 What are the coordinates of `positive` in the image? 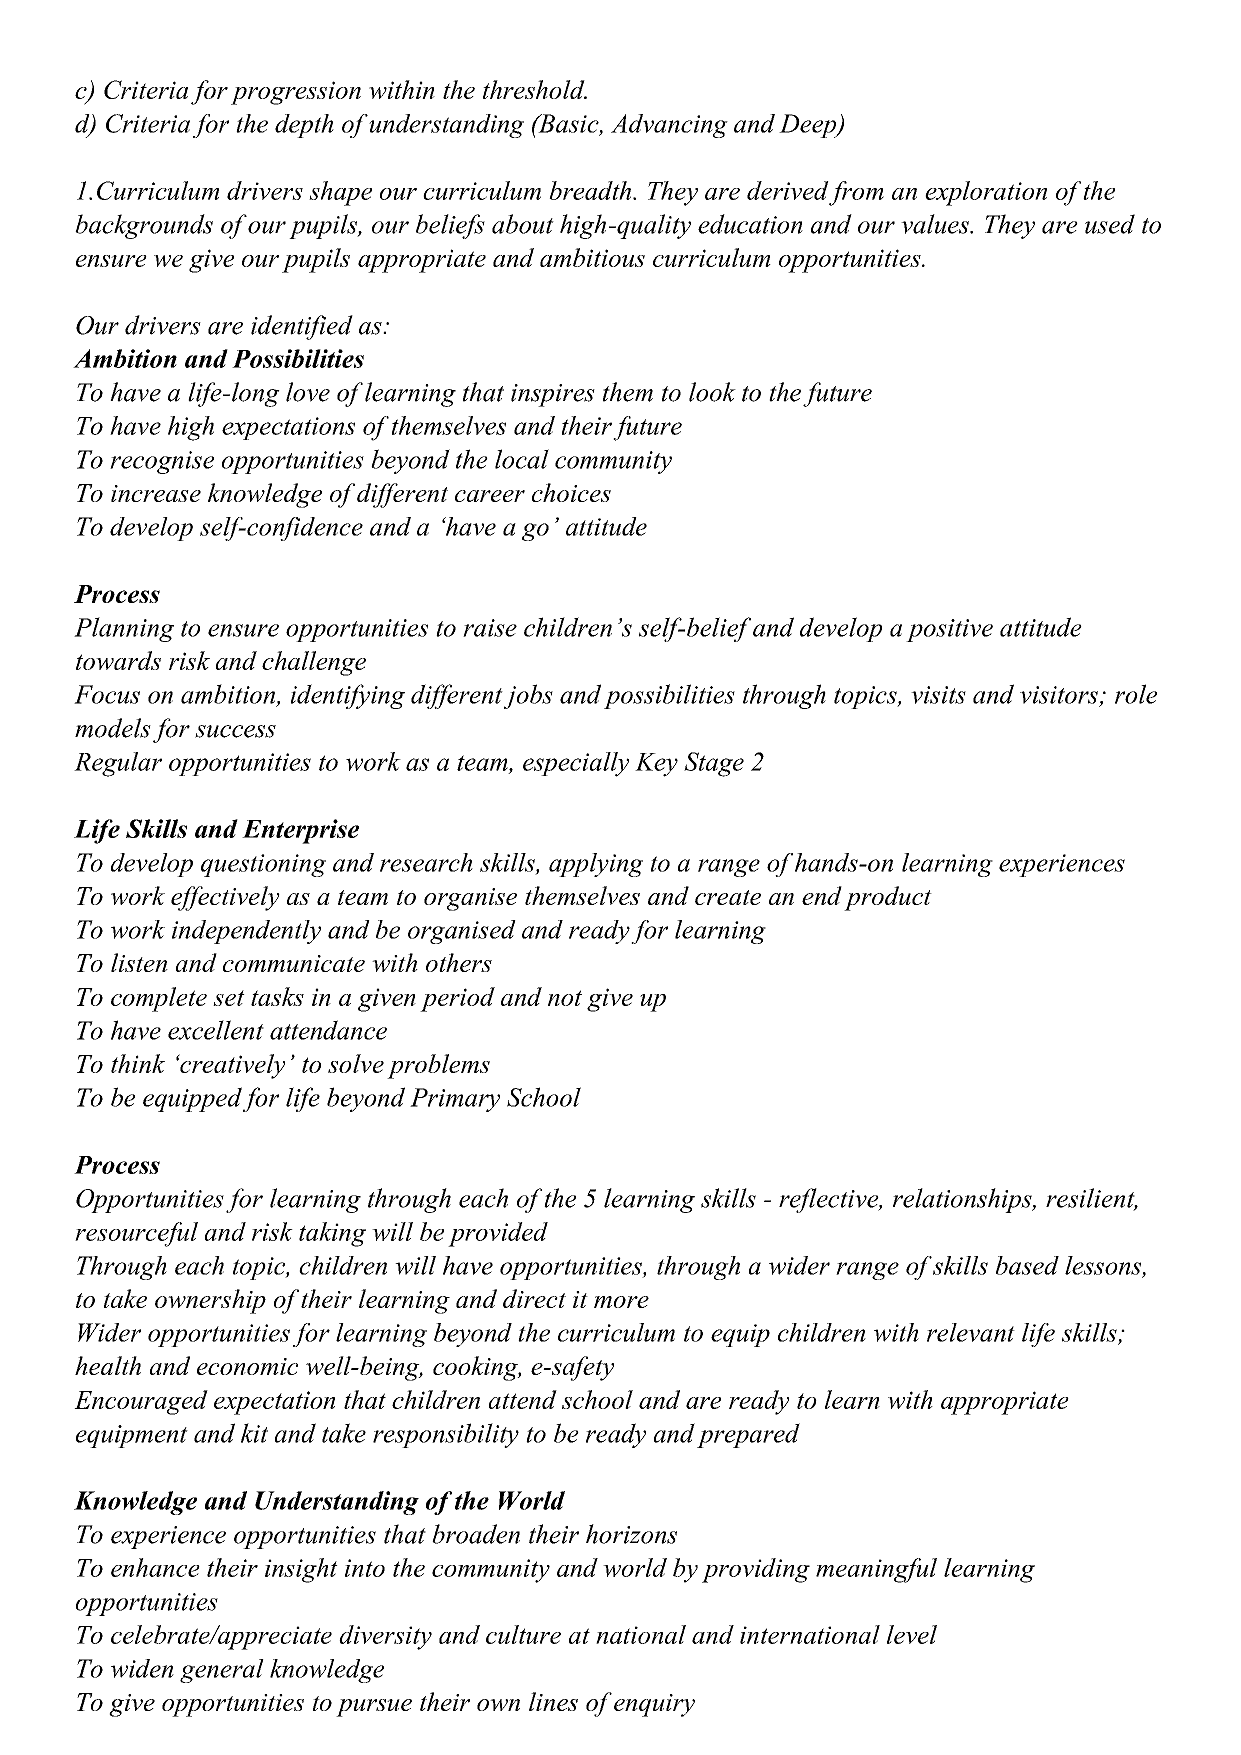 It's located at (949, 630).
